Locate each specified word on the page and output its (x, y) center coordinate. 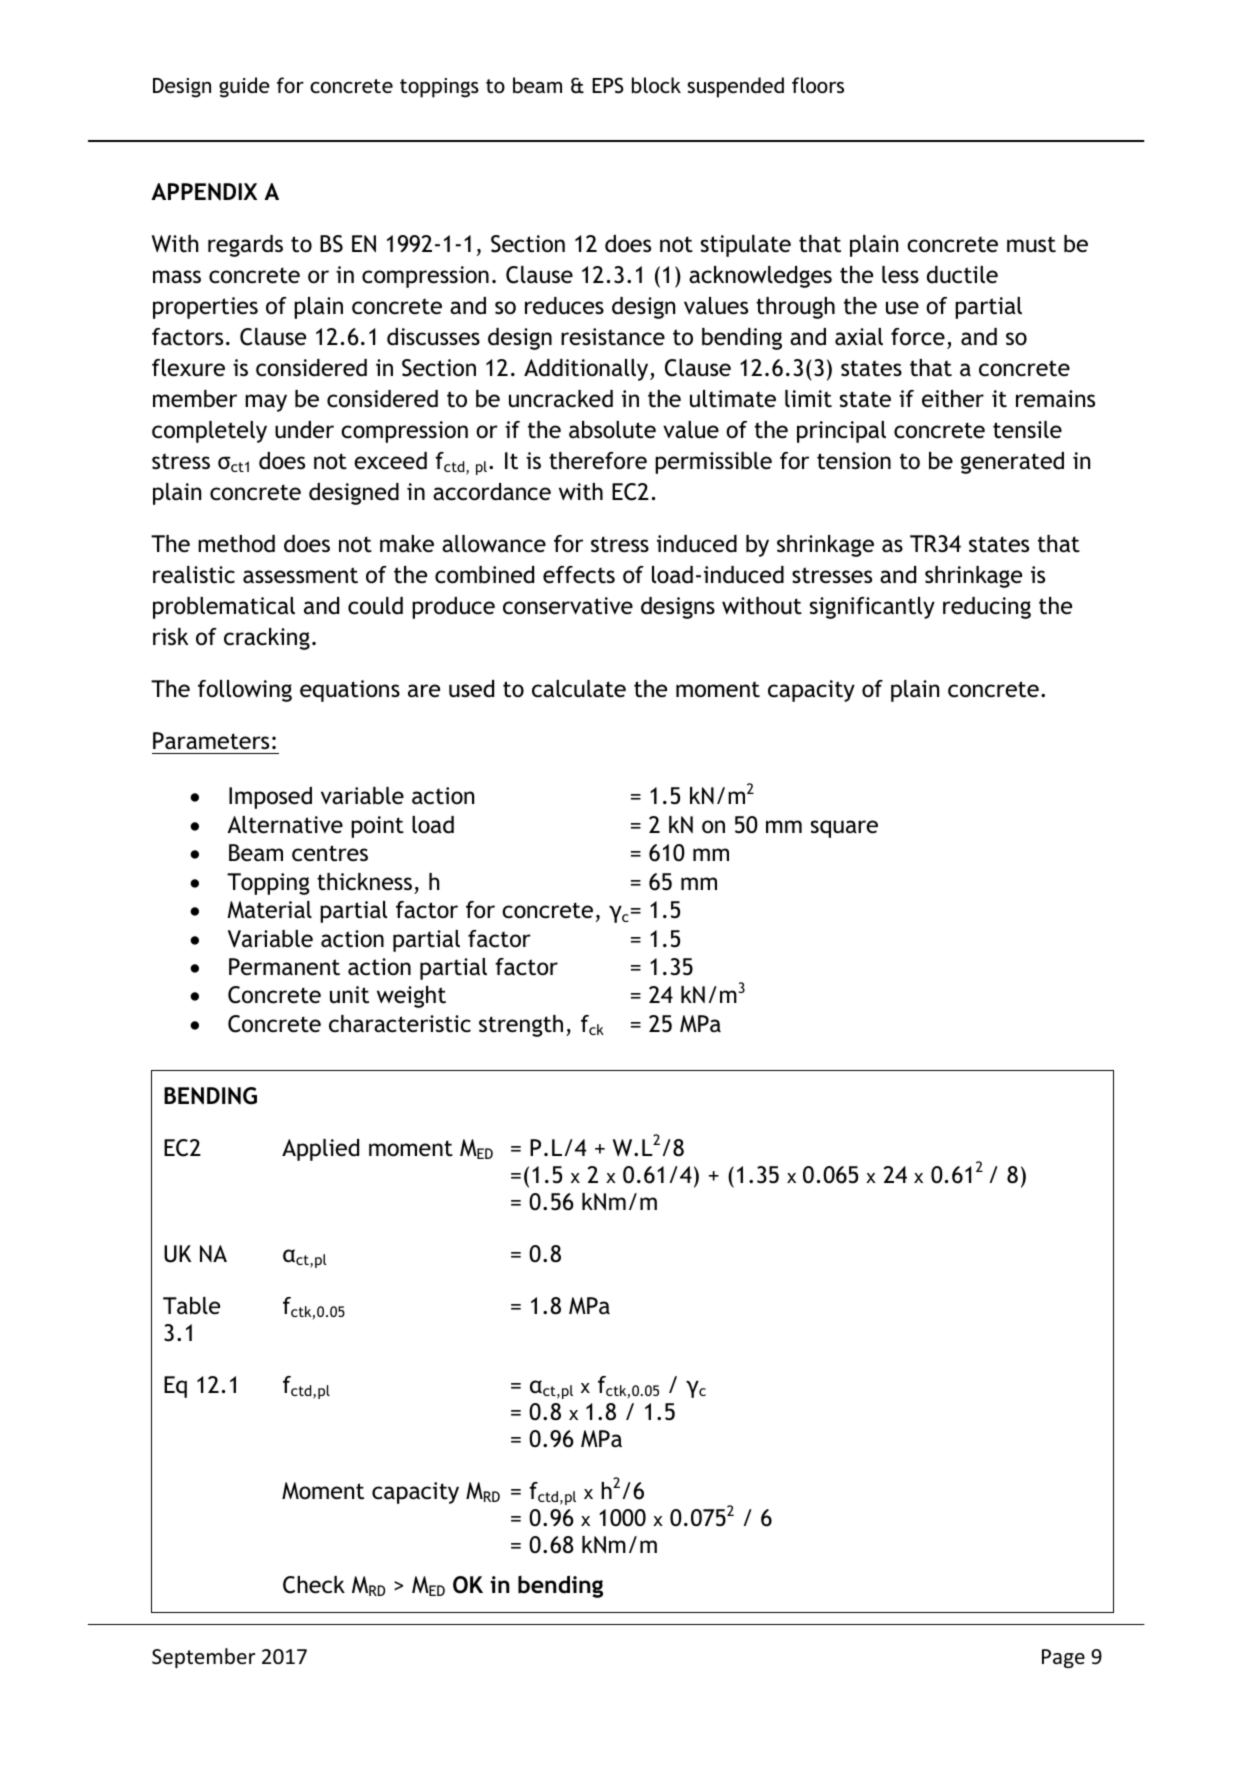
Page (1063, 1658)
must (1031, 244)
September (203, 1658)
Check (314, 1585)
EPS (608, 85)
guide (244, 87)
